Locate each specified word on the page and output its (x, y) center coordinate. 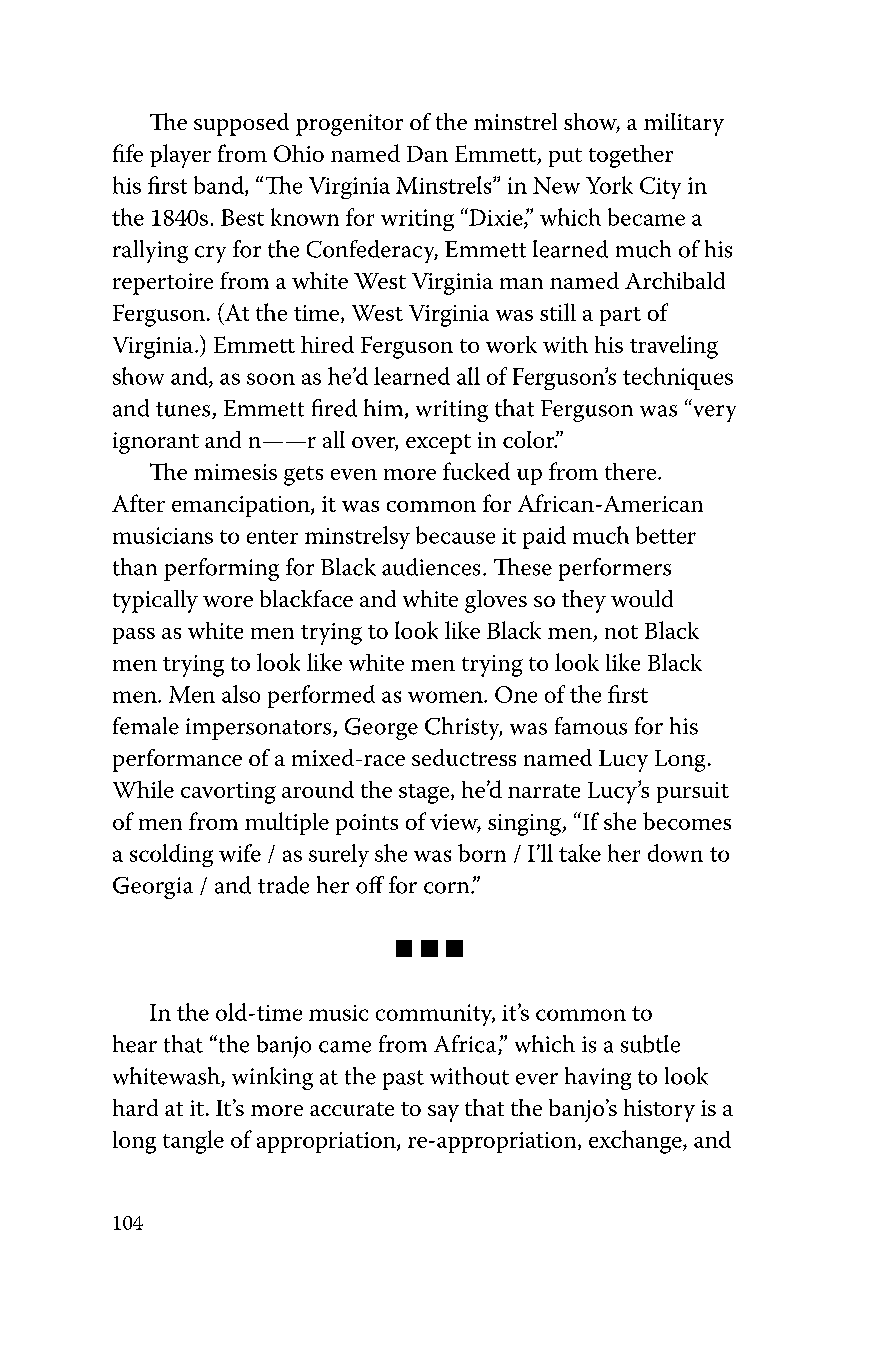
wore (228, 601)
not (621, 632)
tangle (193, 1142)
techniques (678, 378)
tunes (184, 410)
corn (448, 888)
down (675, 853)
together (631, 156)
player (180, 156)
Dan (427, 154)
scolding (171, 855)
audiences (431, 567)
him (385, 409)
